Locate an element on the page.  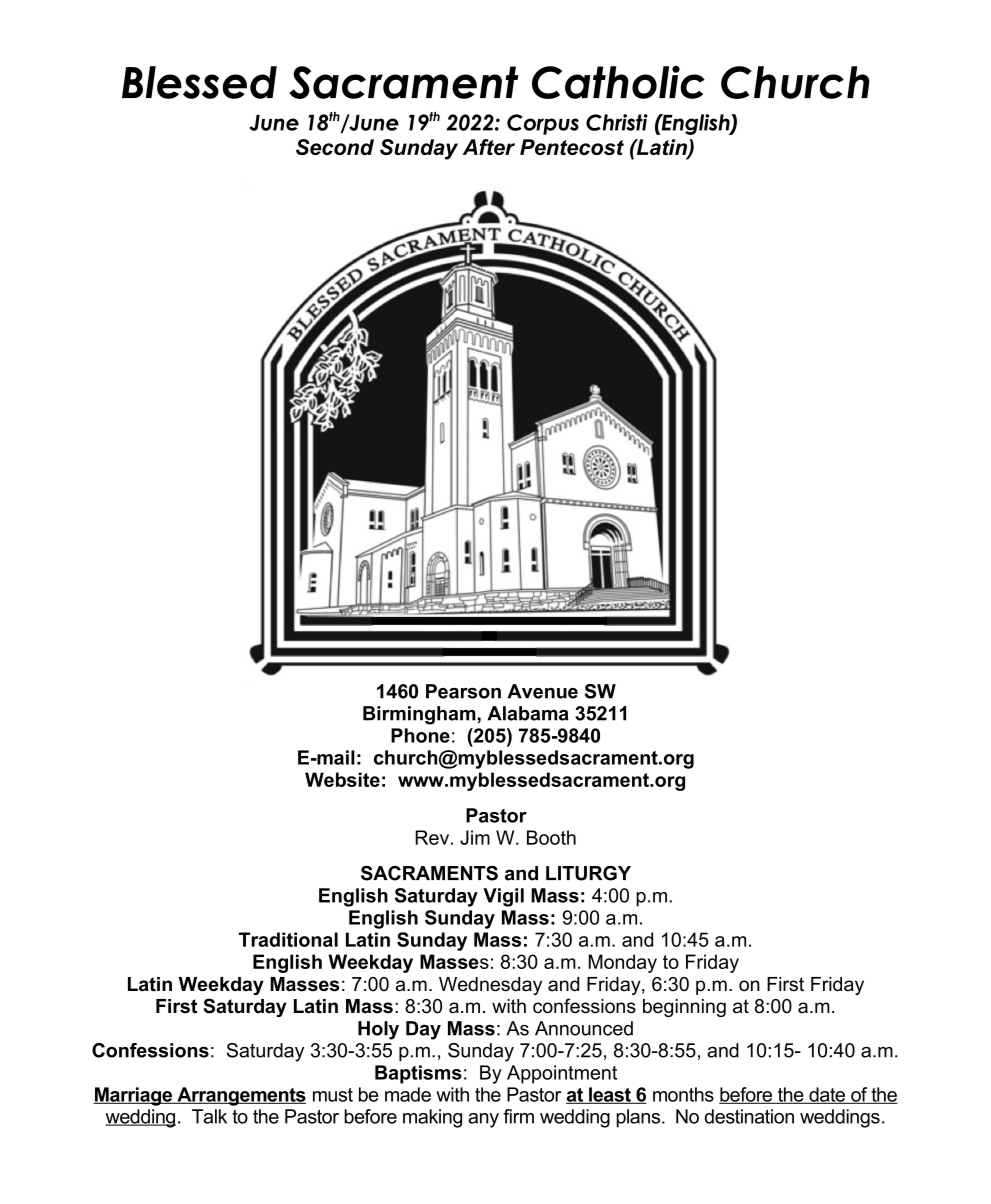
Second is located at coordinates (335, 147).
